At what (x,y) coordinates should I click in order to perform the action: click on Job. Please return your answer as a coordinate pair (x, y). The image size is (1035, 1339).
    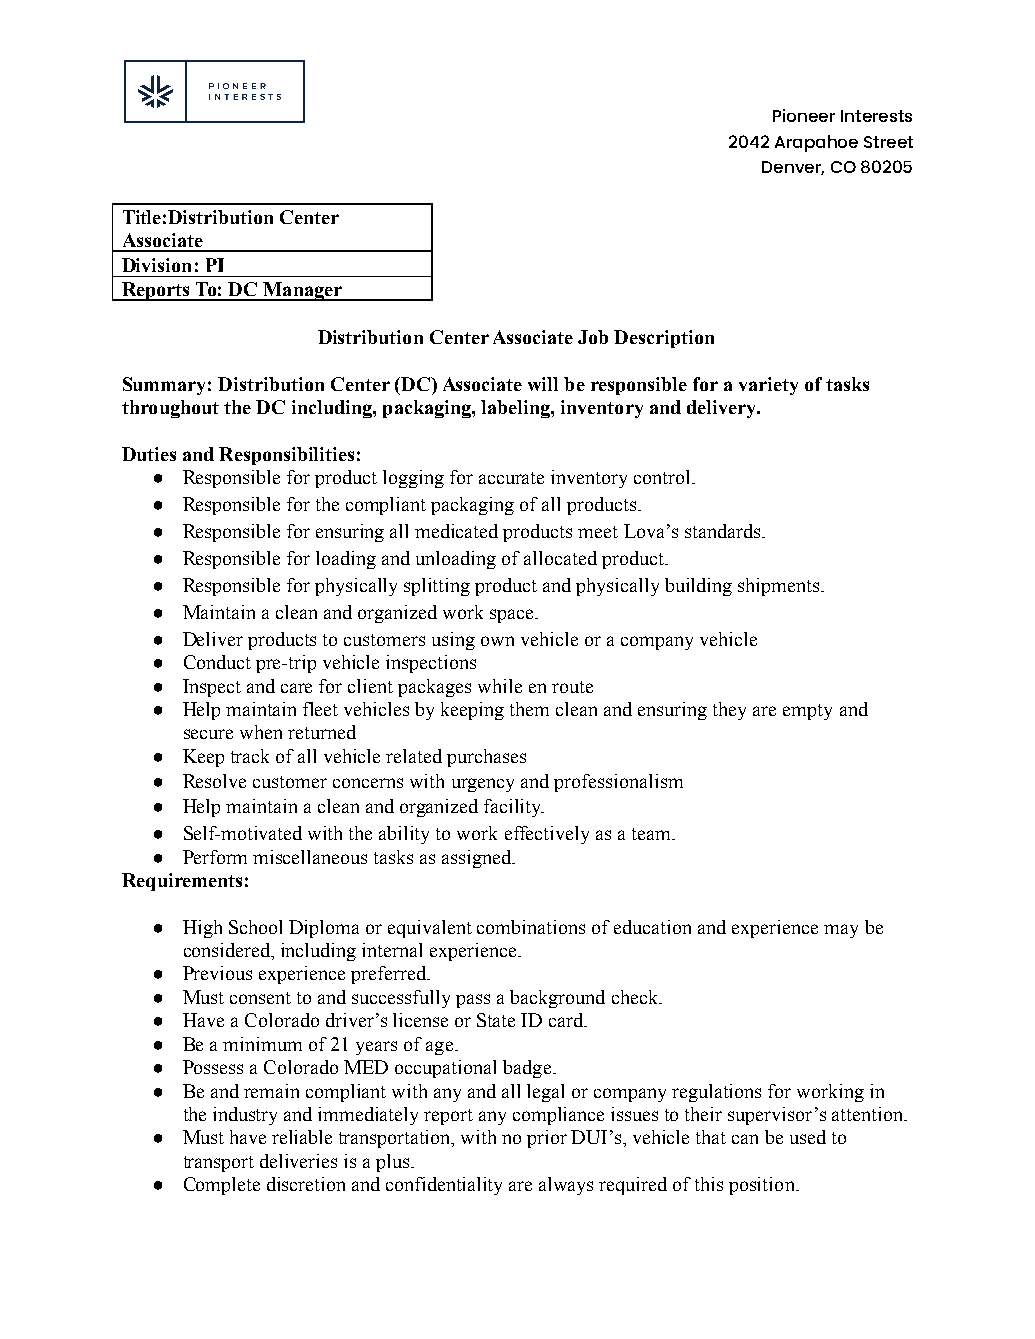
    Looking at the image, I should click on (593, 337).
